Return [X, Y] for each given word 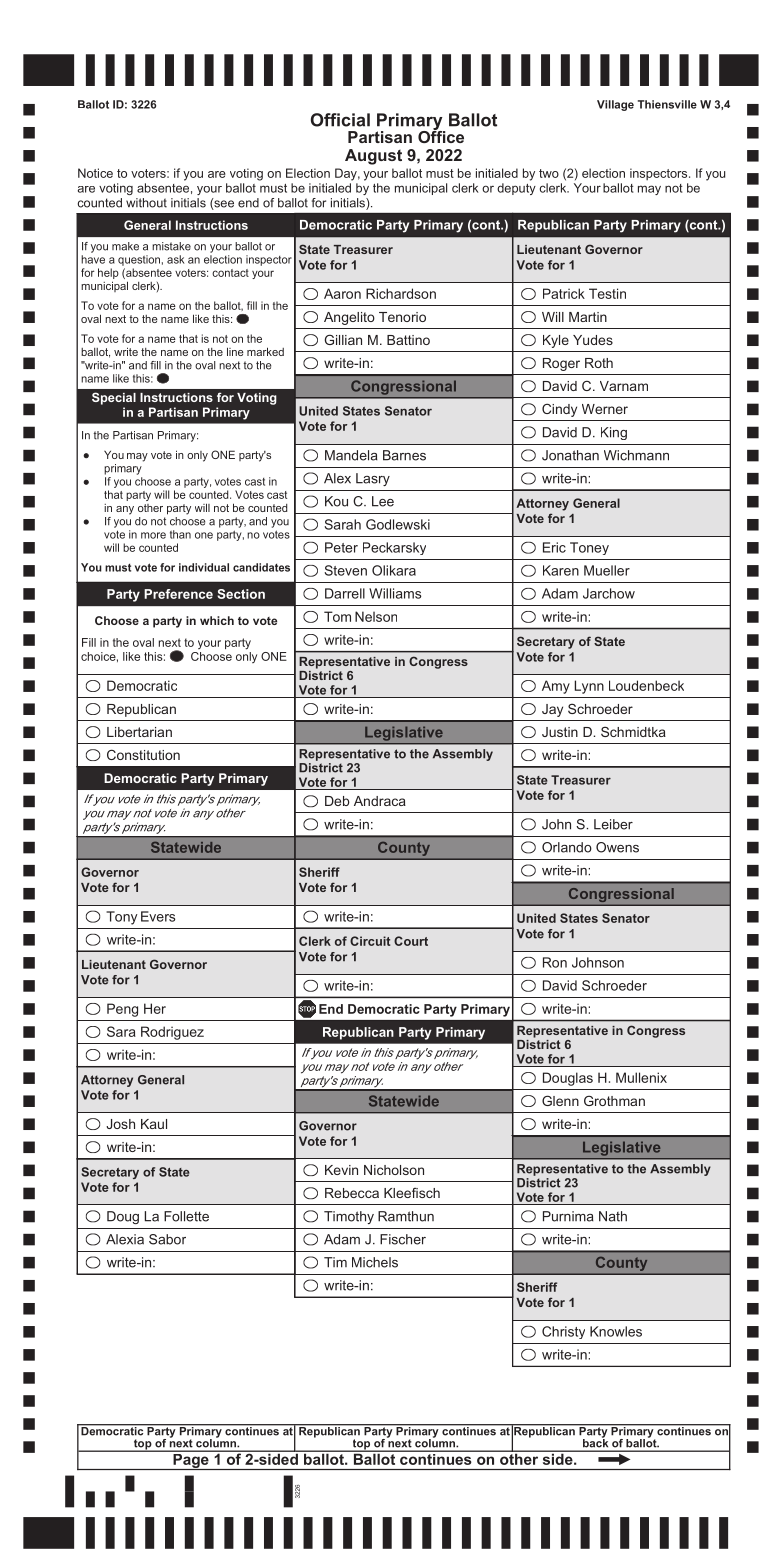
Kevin [341, 1170]
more [153, 535]
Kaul [154, 1124]
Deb [337, 801]
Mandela [351, 455]
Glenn [560, 1100]
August [373, 157]
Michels [375, 1262]
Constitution [143, 754]
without [146, 203]
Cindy [559, 410]
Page [191, 1460]
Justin [560, 732]
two [549, 173]
